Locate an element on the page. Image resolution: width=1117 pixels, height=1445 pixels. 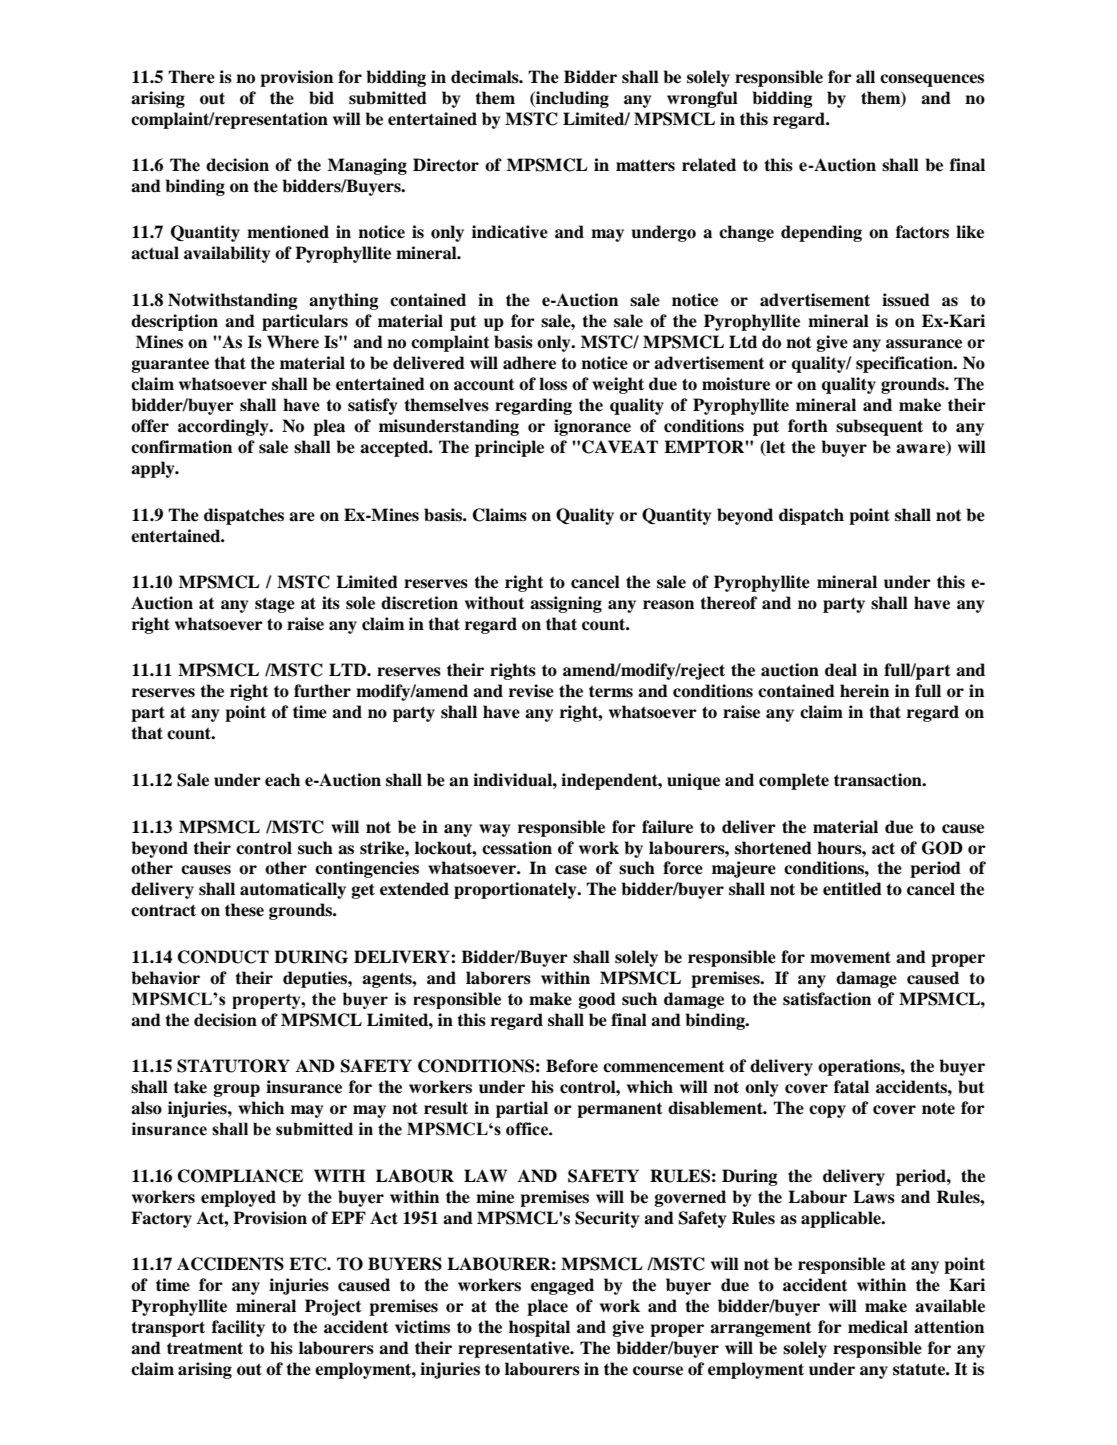
herein is located at coordinates (864, 691).
